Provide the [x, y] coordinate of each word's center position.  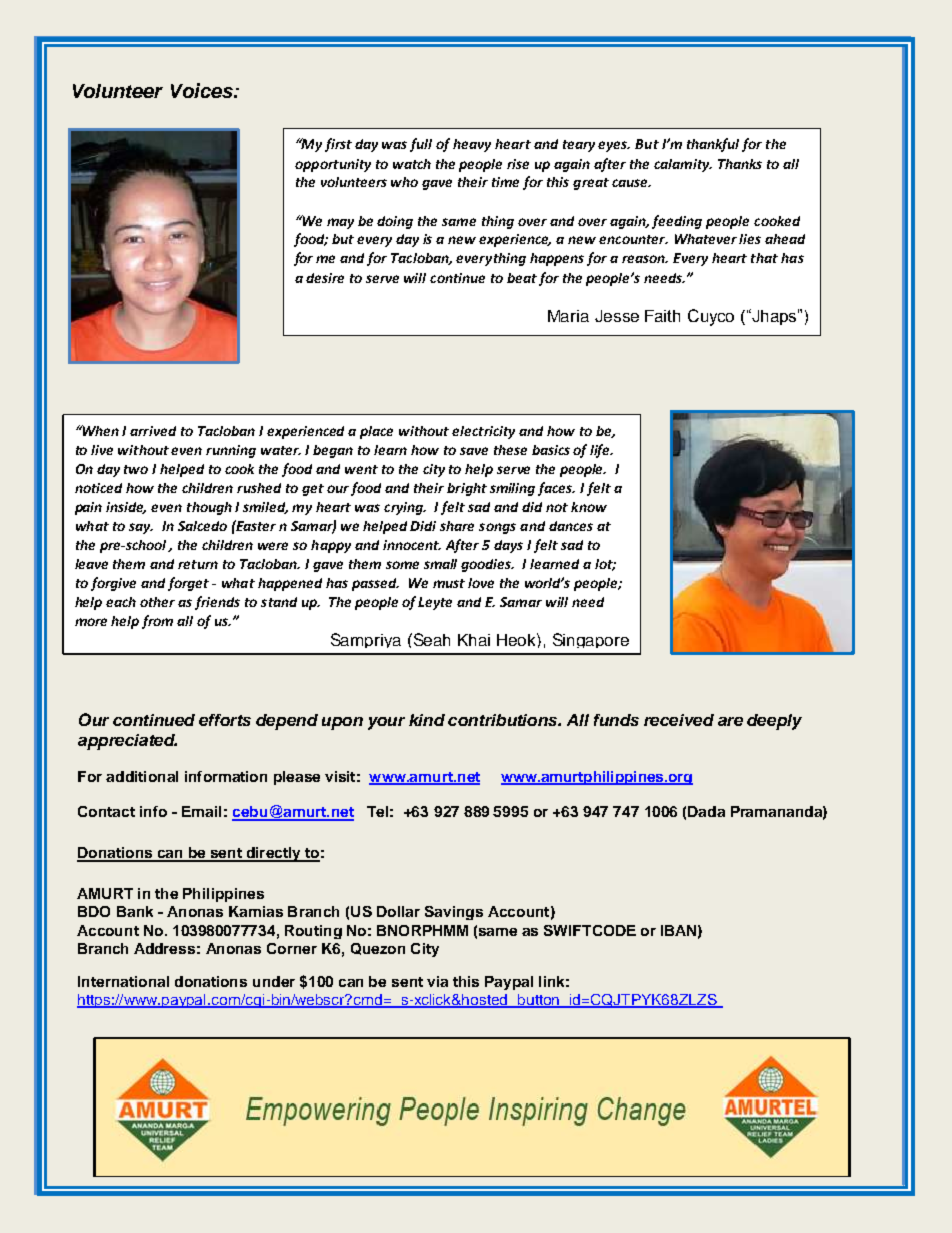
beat [522, 278]
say [141, 528]
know [589, 507]
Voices [203, 90]
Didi [423, 526]
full [421, 145]
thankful [713, 145]
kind [427, 720]
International [123, 981]
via [437, 981]
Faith [662, 316]
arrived [153, 431]
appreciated [127, 742]
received [679, 720]
